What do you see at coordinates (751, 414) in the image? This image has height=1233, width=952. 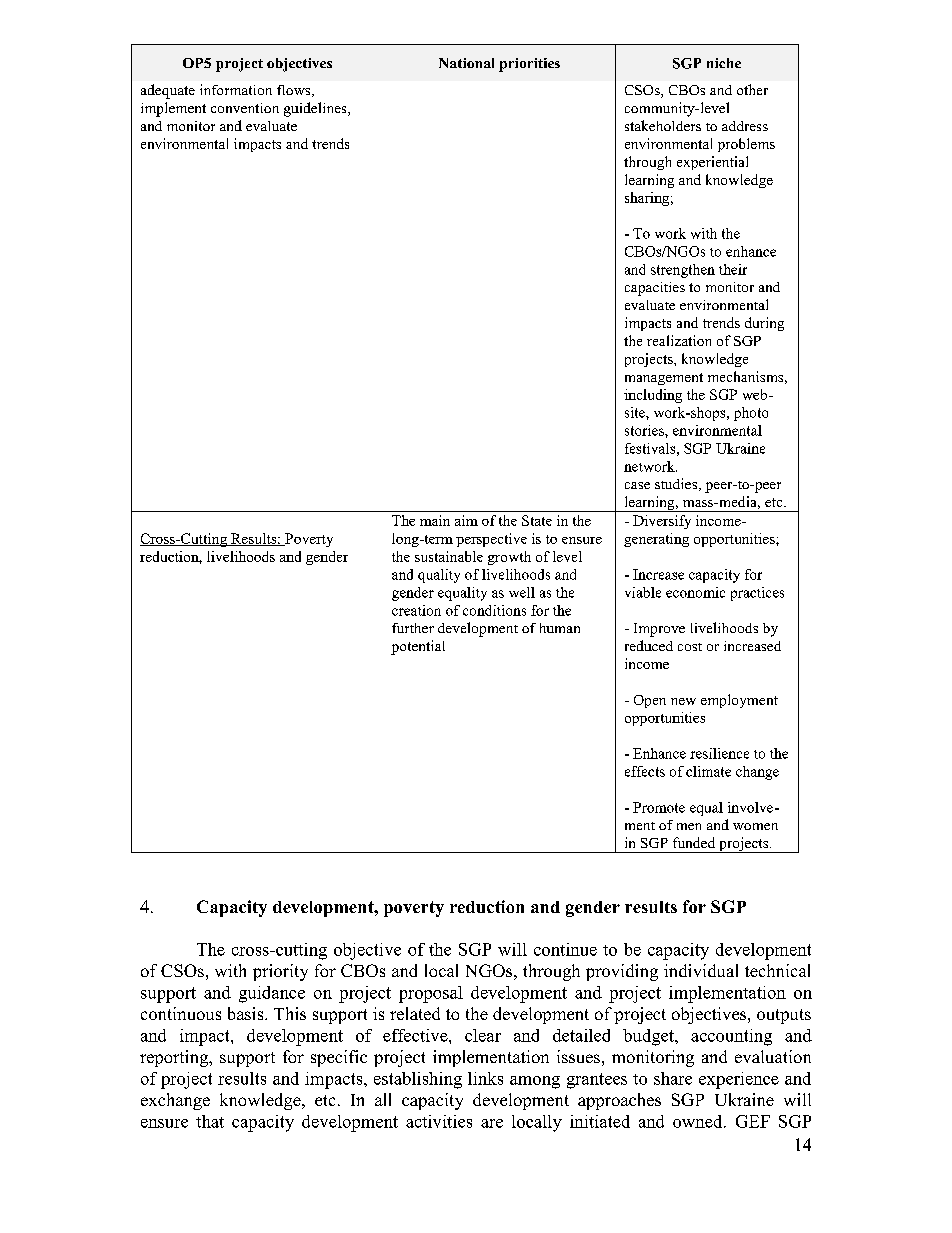 I see `photo` at bounding box center [751, 414].
